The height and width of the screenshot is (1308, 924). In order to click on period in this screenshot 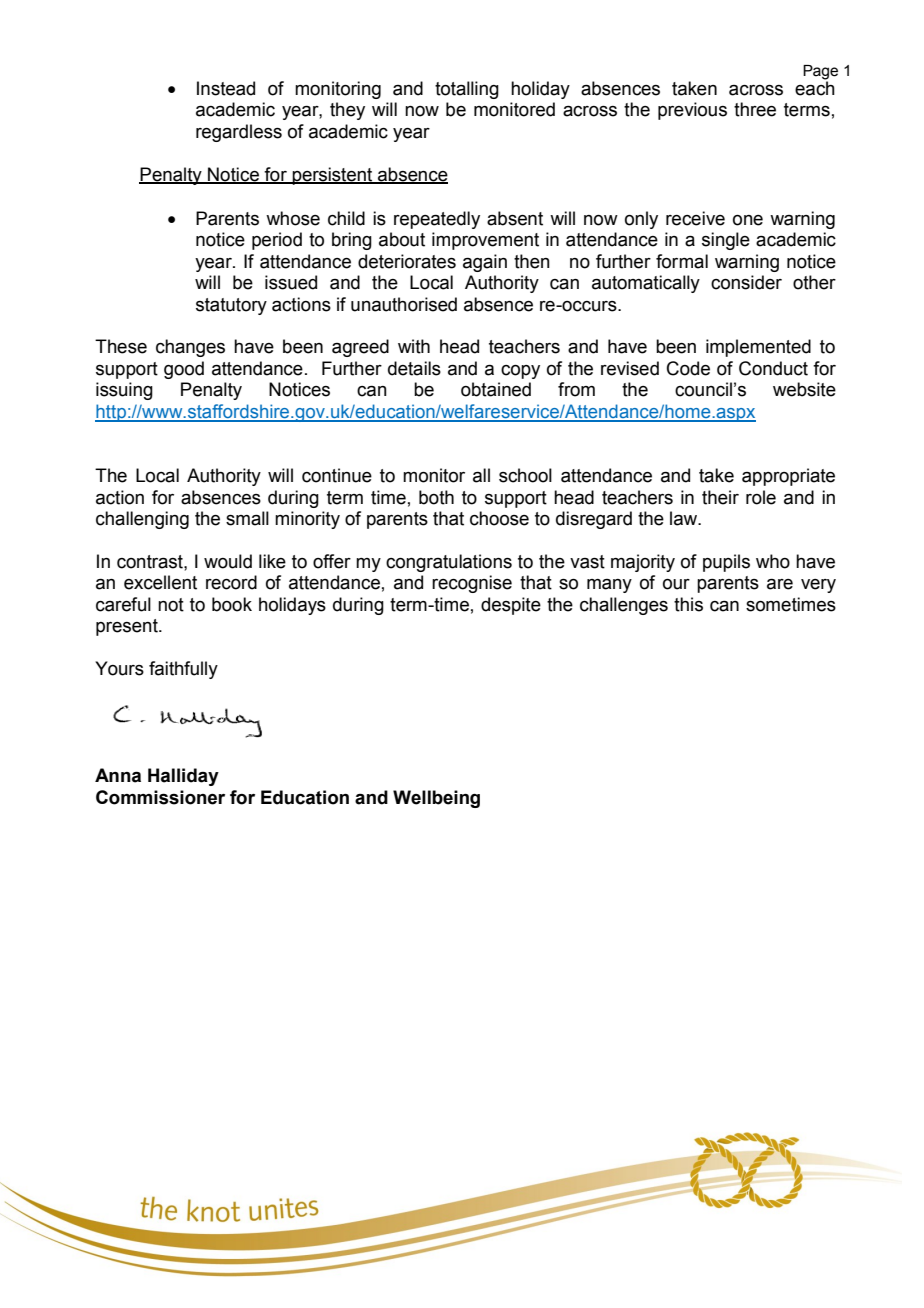, I will do `click(277, 241)`.
